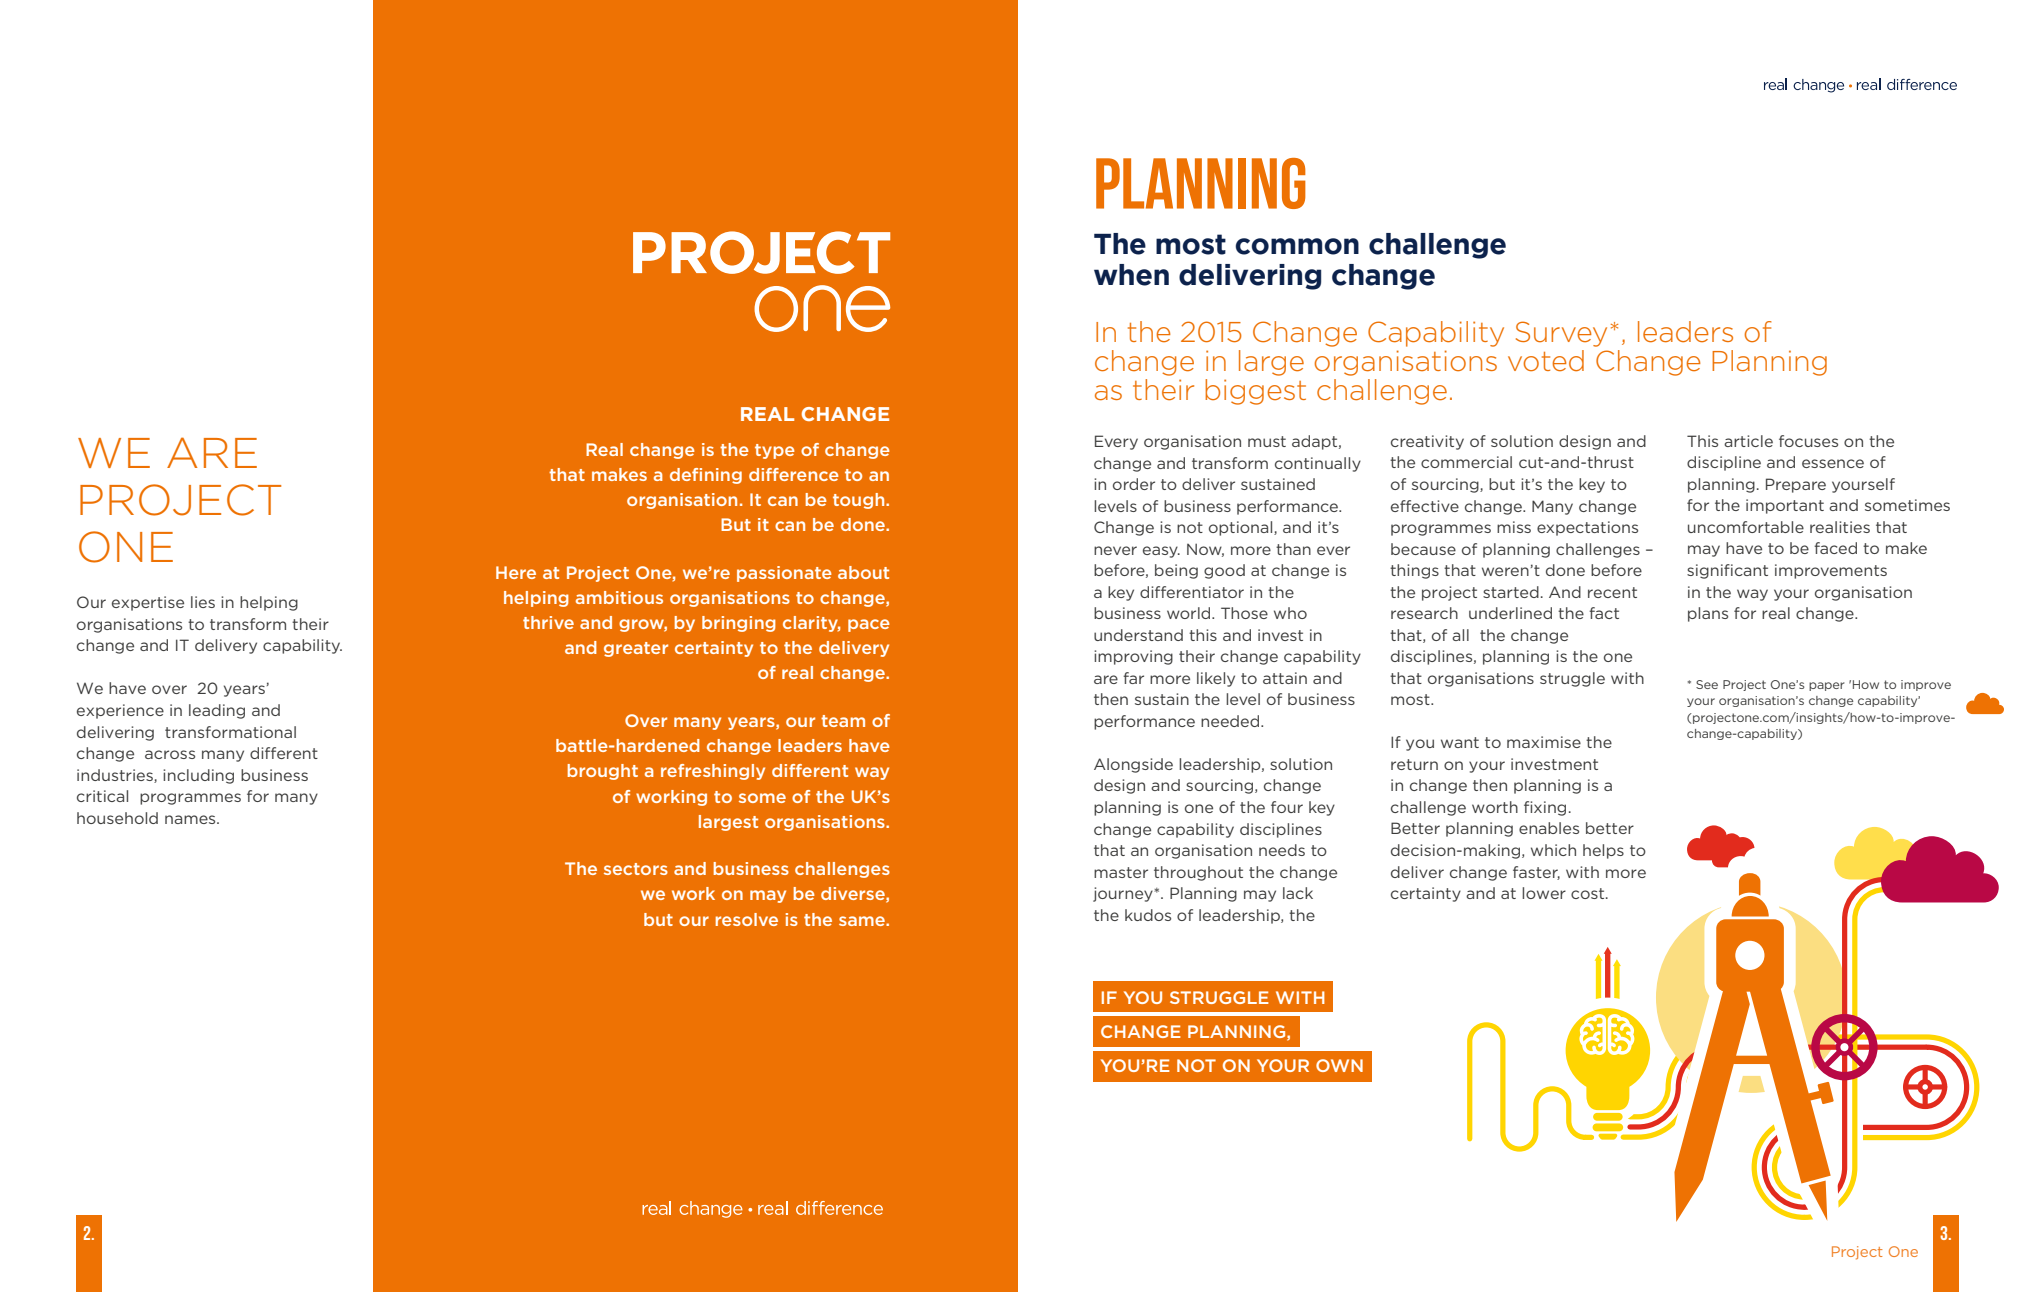  What do you see at coordinates (1297, 246) in the image?
I see `common` at bounding box center [1297, 246].
